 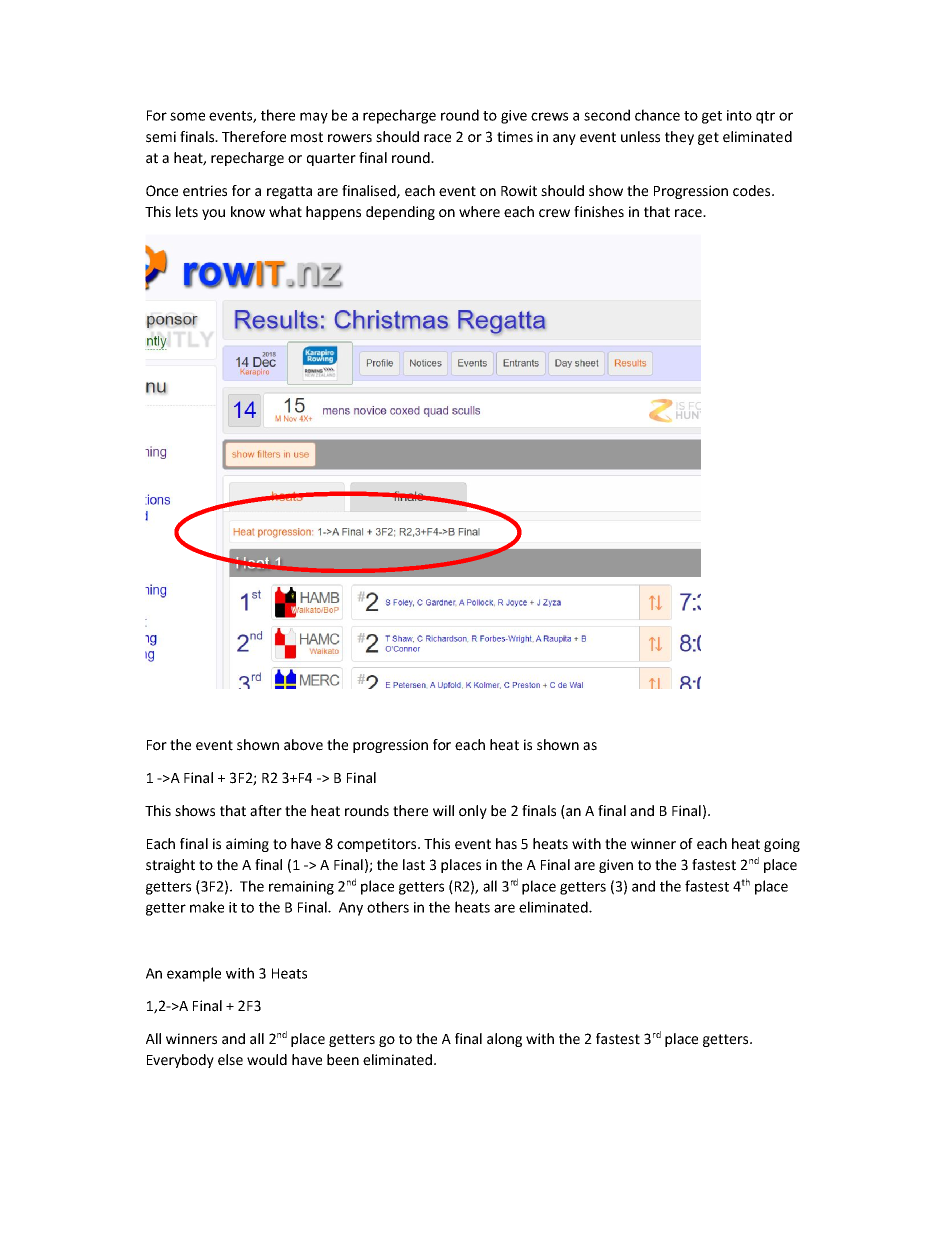 What do you see at coordinates (782, 845) in the screenshot?
I see `going` at bounding box center [782, 845].
